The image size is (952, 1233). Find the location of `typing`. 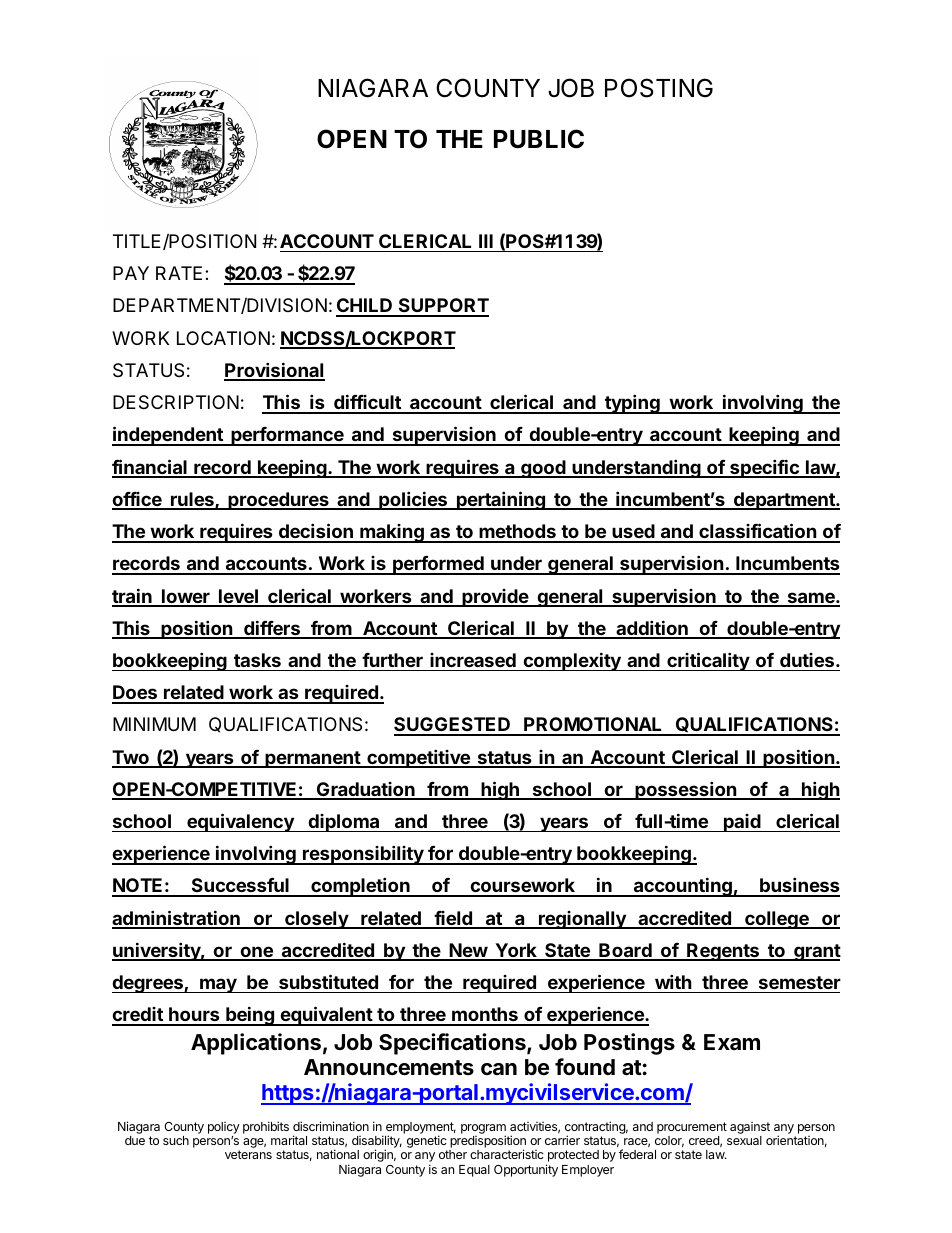

typing is located at coordinates (632, 404).
